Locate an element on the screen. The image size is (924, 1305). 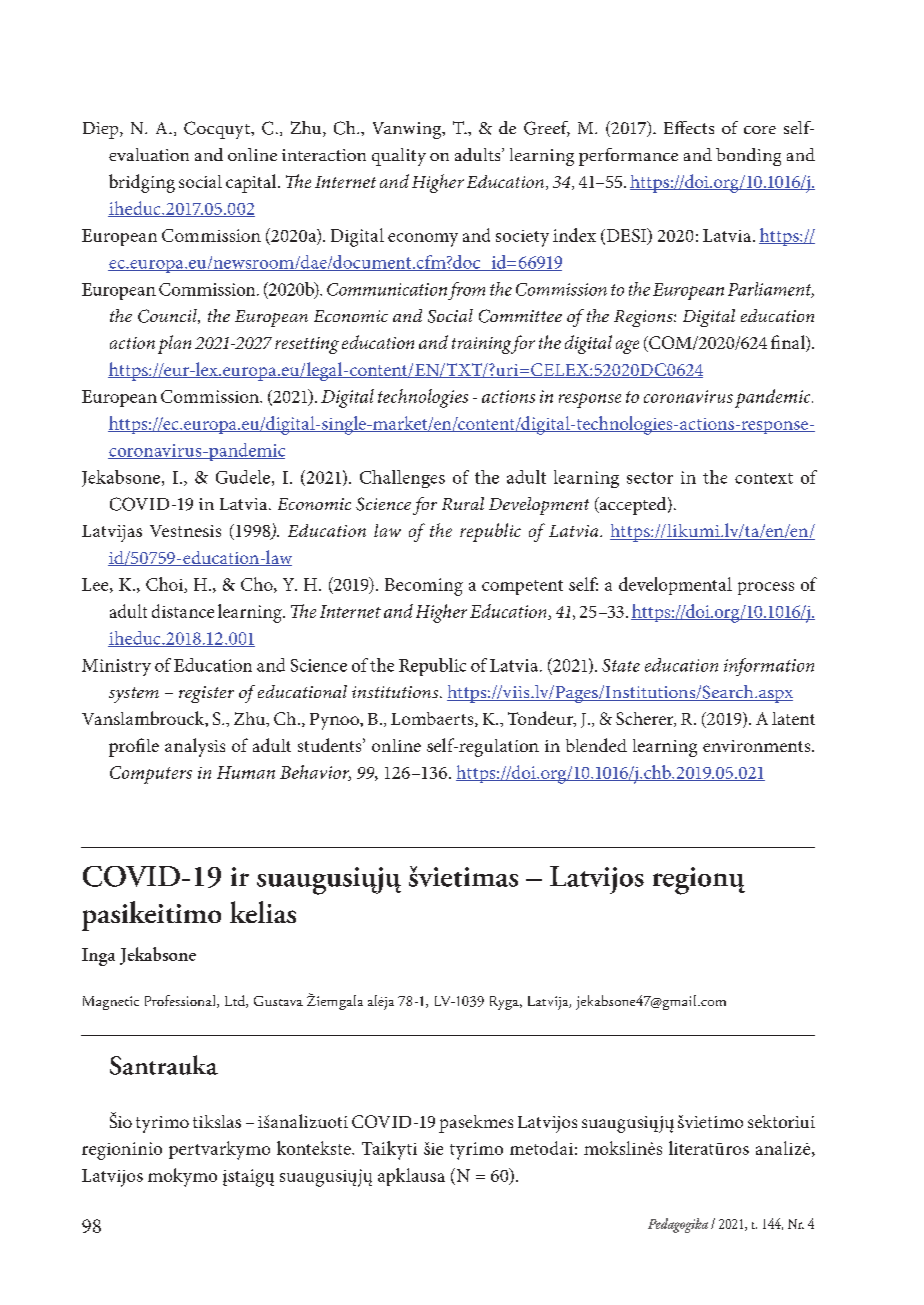
bridging is located at coordinates (142, 183).
